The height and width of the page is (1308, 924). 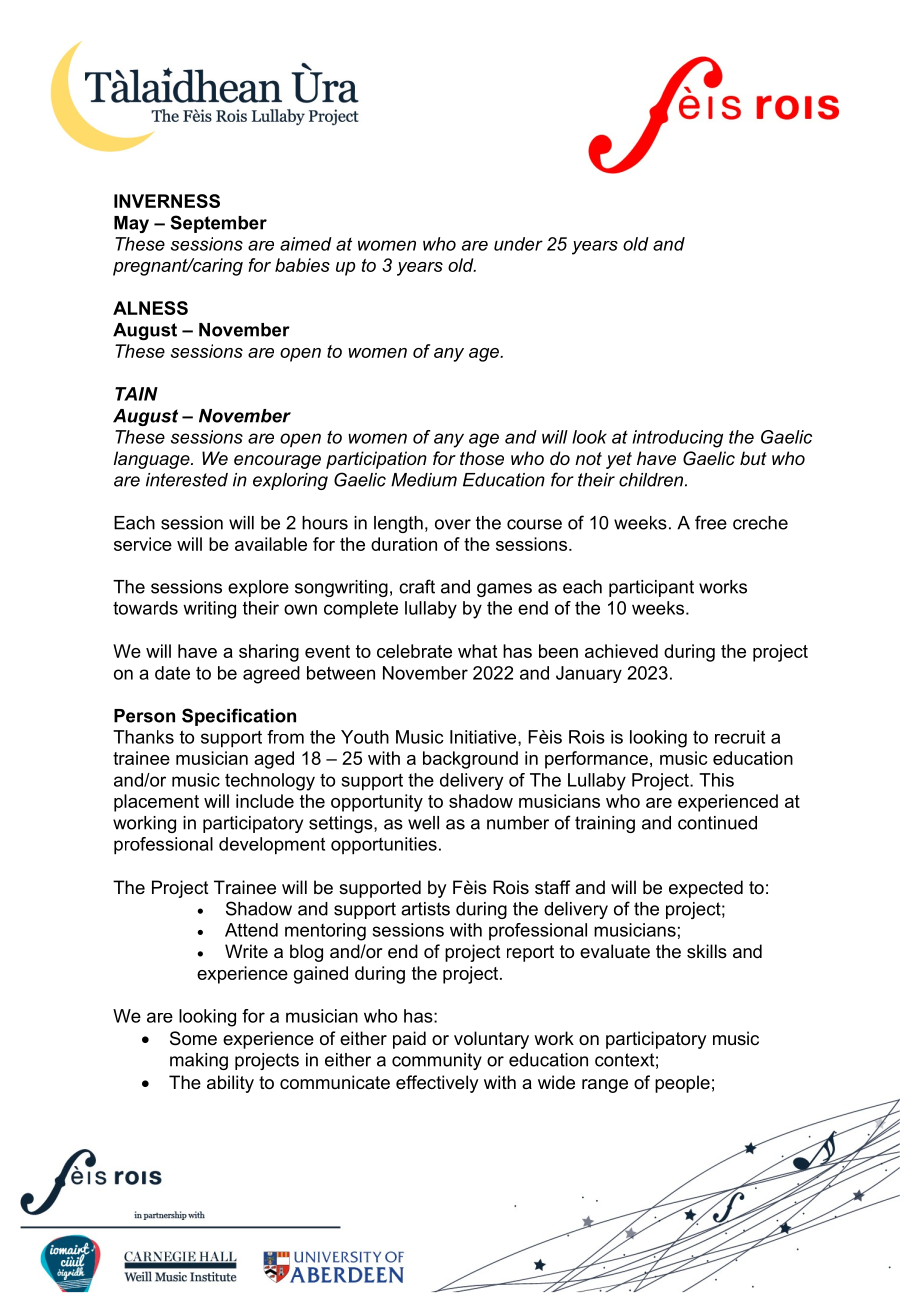 What do you see at coordinates (682, 1084) in the page?
I see `people` at bounding box center [682, 1084].
